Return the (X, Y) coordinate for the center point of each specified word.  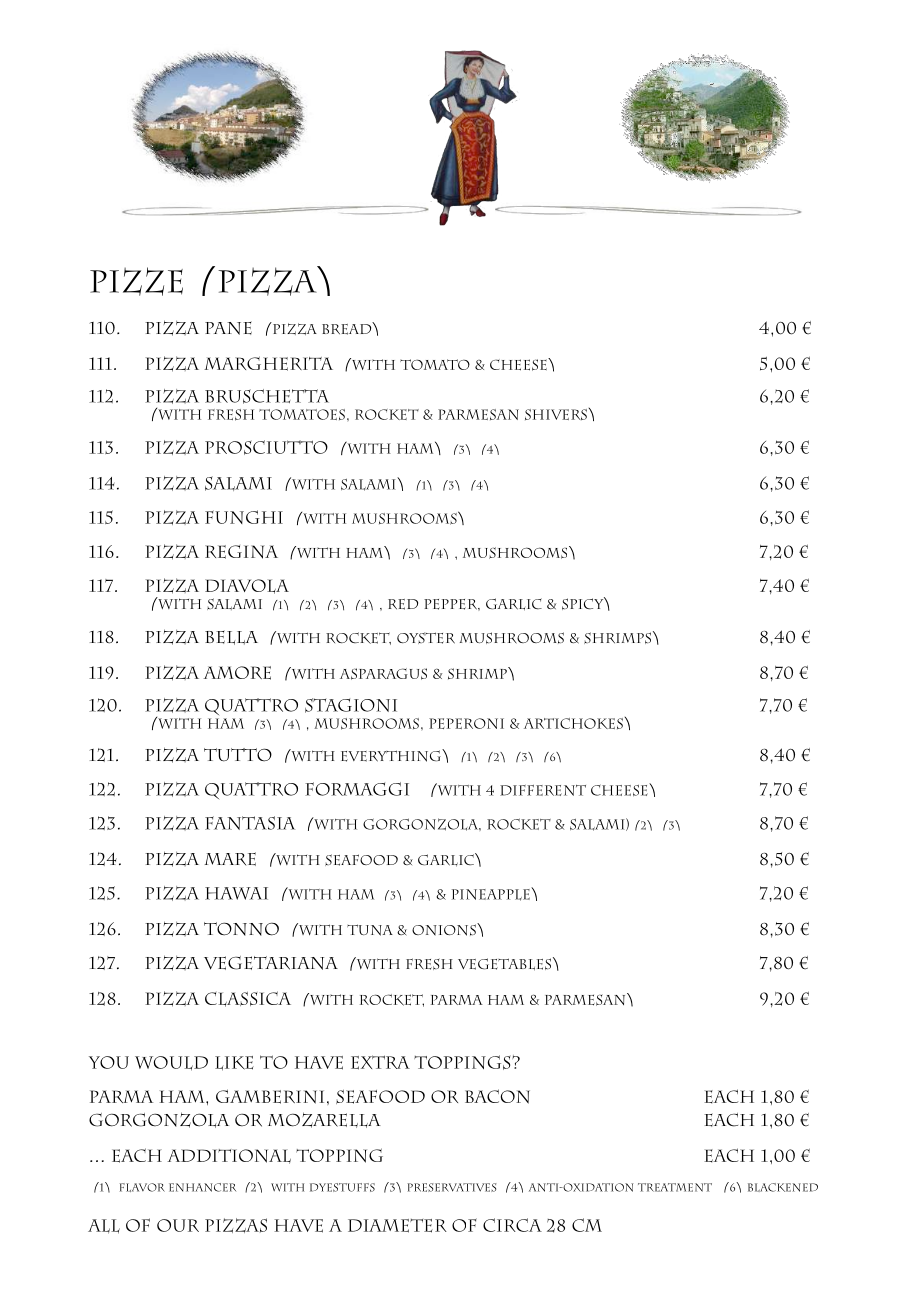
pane (228, 328)
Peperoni (466, 723)
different (543, 790)
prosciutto (266, 447)
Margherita (268, 363)
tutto (238, 755)
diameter (397, 1226)
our (178, 1225)
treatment (675, 1187)
